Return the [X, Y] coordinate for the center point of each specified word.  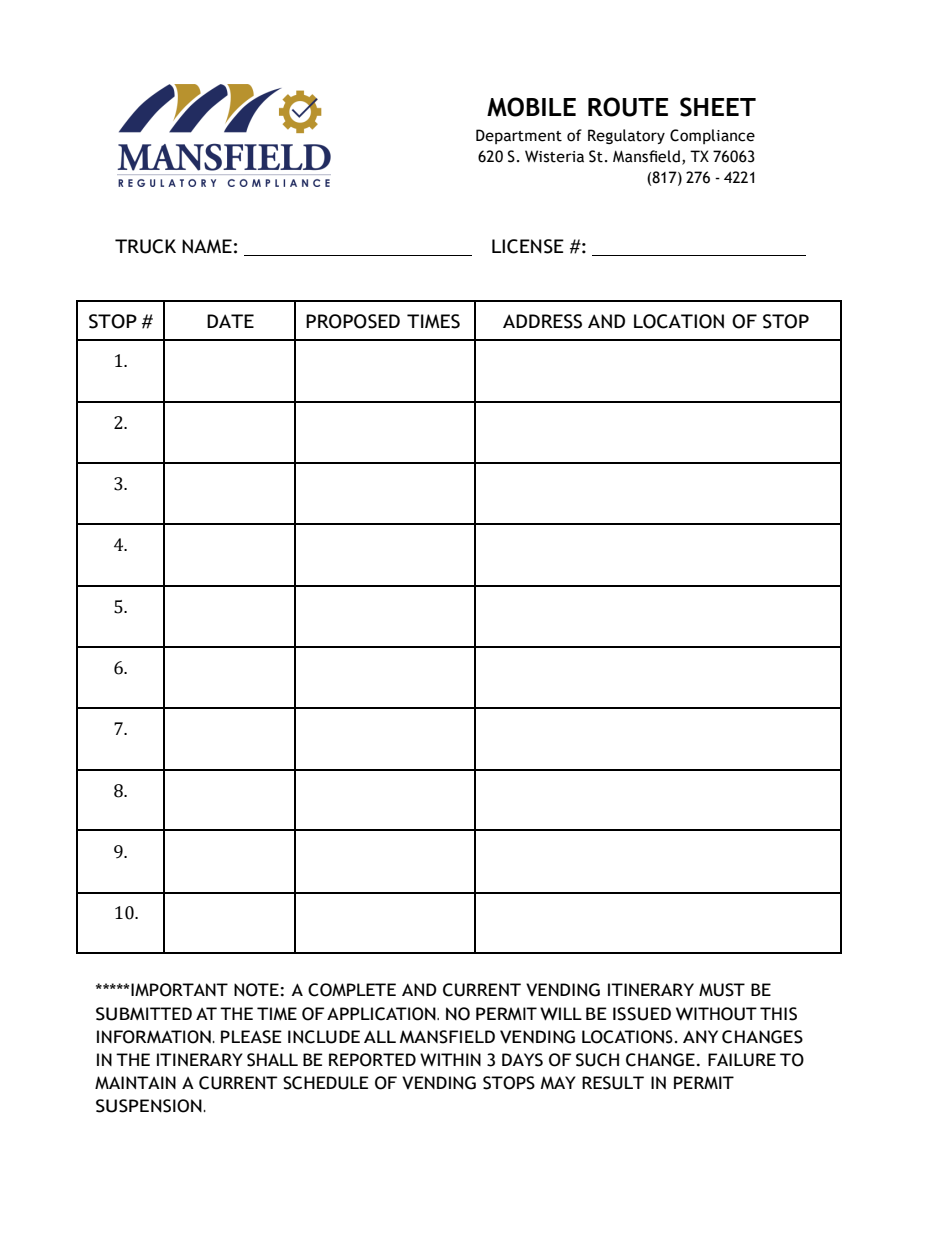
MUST [722, 990]
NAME [207, 246]
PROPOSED [353, 321]
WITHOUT [716, 1014]
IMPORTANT [179, 990]
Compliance [712, 136]
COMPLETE [352, 990]
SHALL [272, 1060]
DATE [230, 321]
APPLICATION [382, 1014]
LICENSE [528, 246]
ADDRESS [542, 321]
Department [519, 136]
